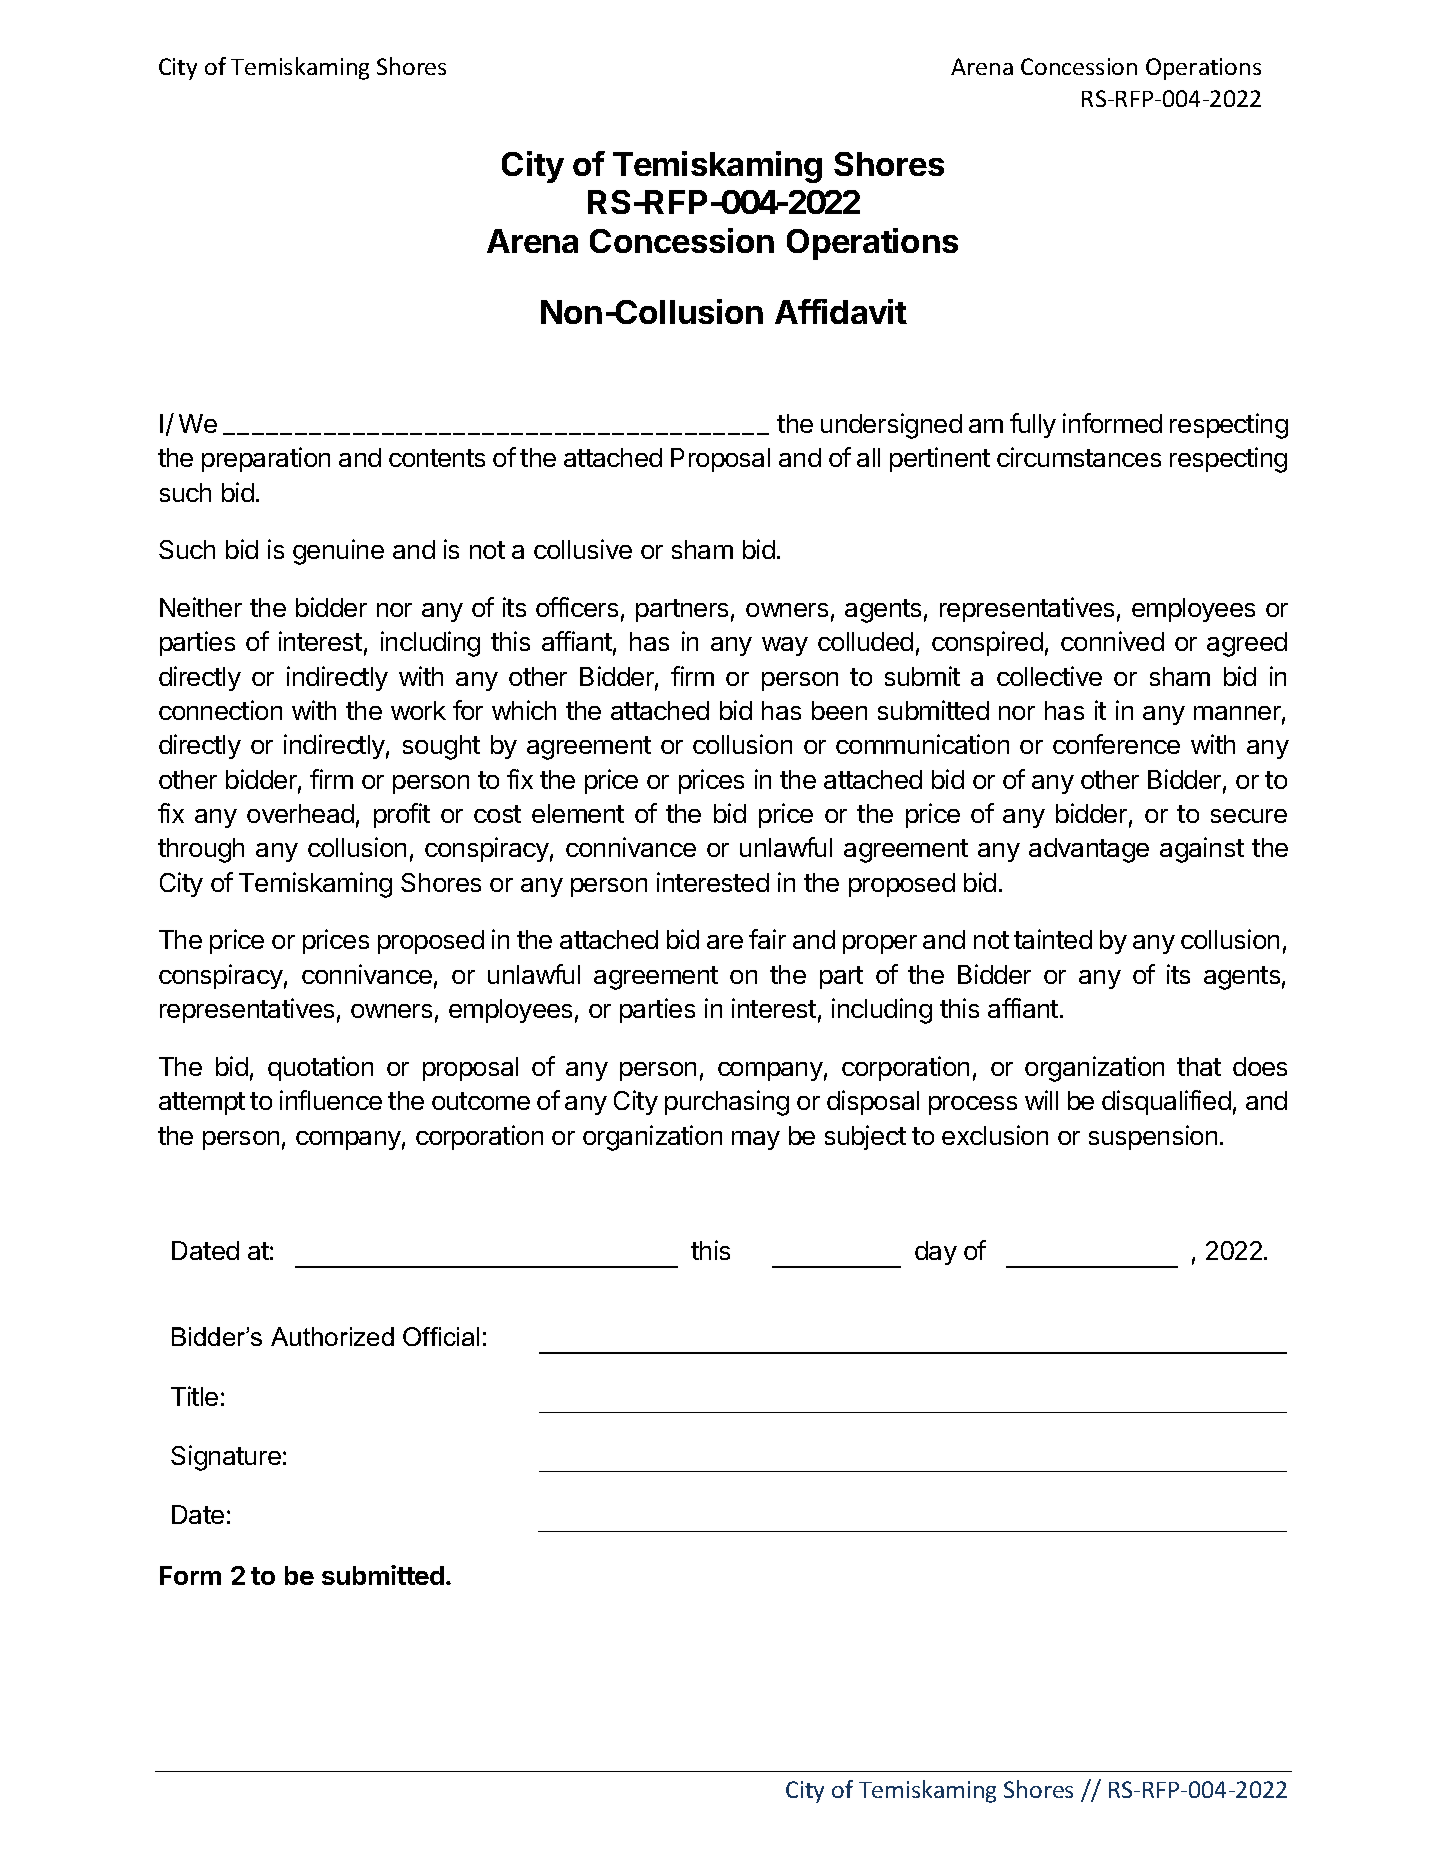 Image resolution: width=1444 pixels, height=1868 pixels. Describe the element at coordinates (1053, 939) in the document. I see `tainted` at that location.
